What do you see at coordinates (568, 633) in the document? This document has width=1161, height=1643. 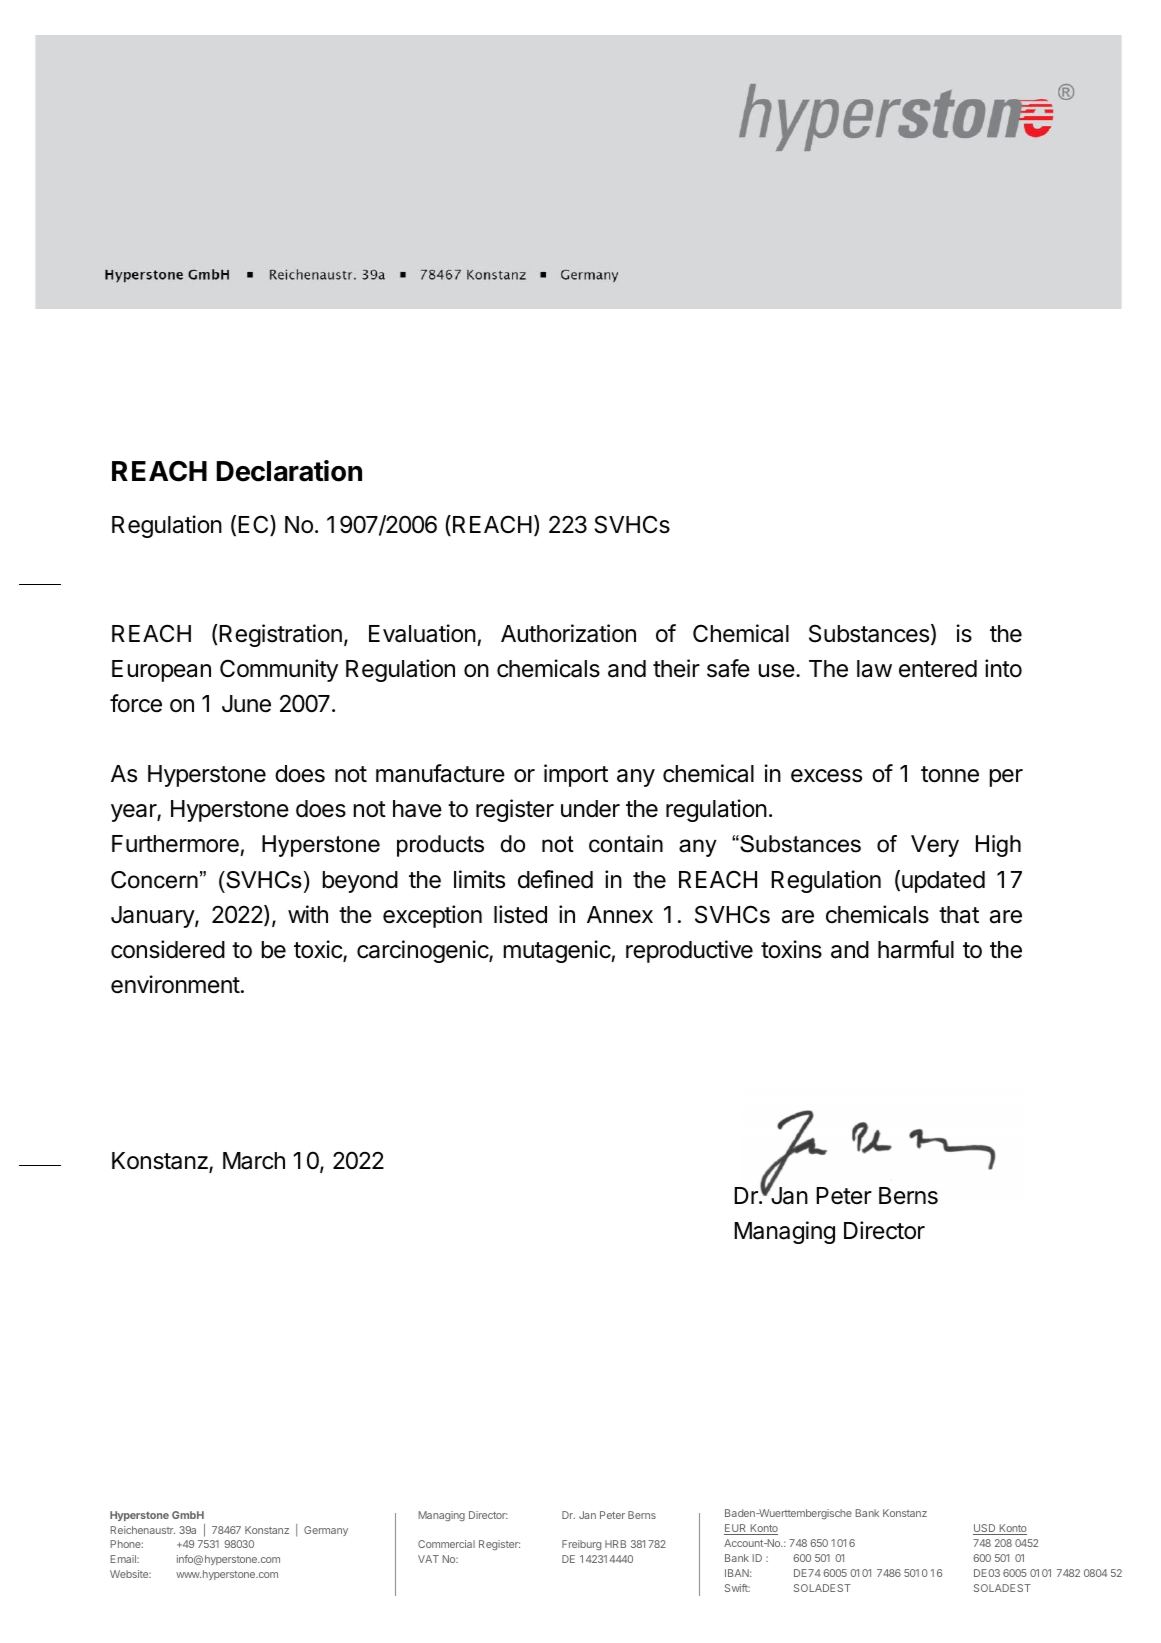 I see `Authorization` at bounding box center [568, 633].
